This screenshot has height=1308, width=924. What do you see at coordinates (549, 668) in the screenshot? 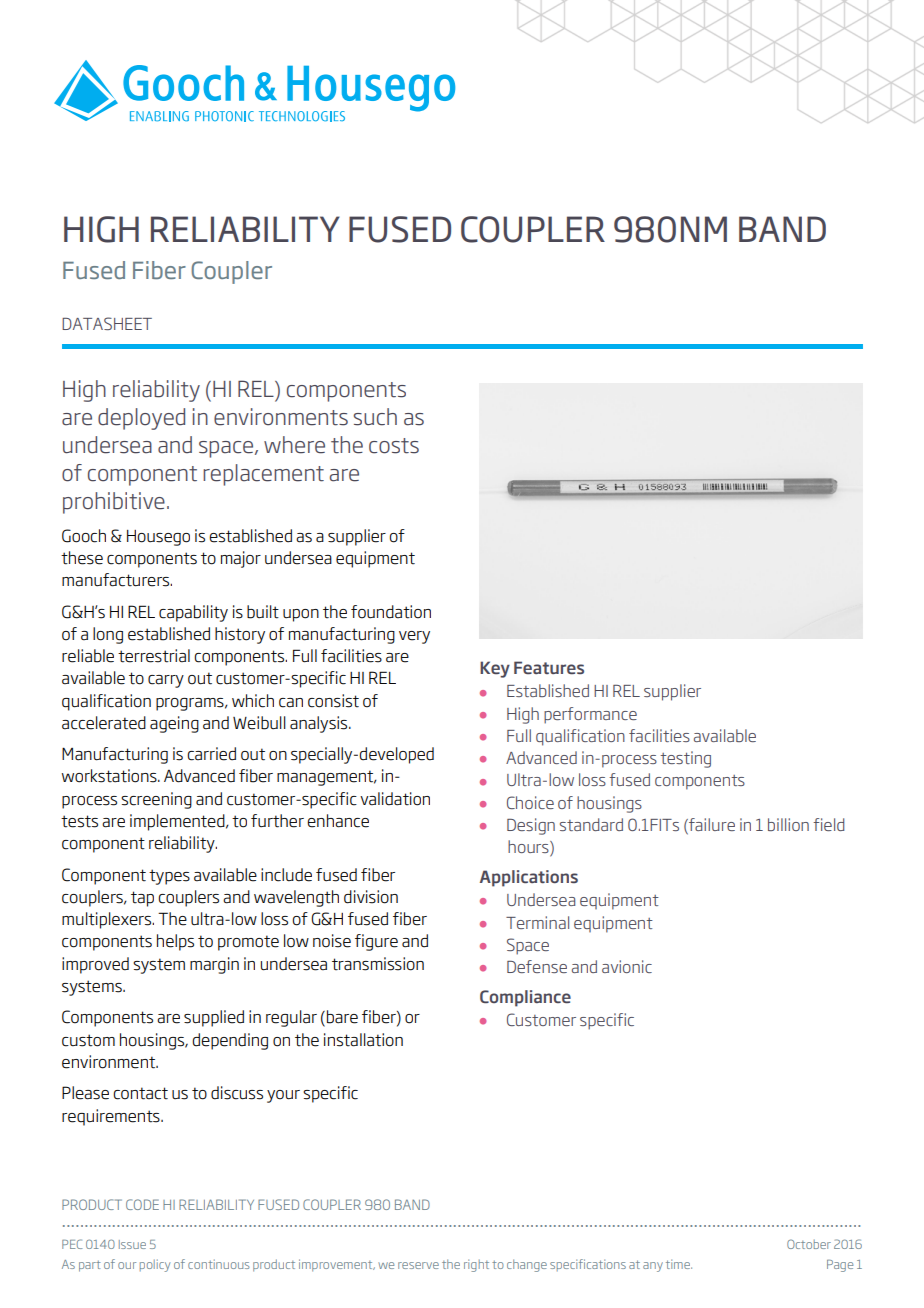
I see `Features` at bounding box center [549, 668].
